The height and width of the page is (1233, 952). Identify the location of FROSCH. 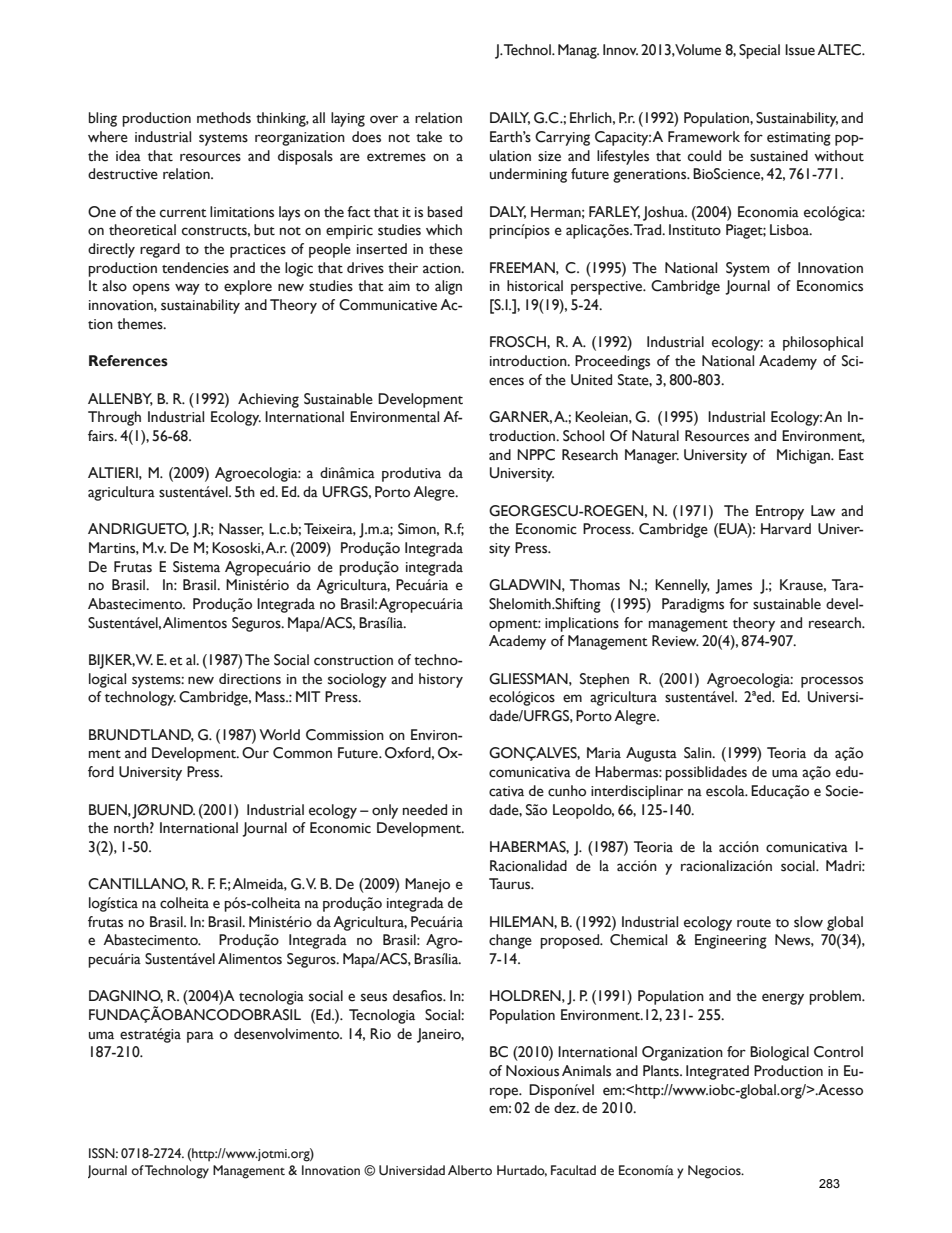
(519, 342).
